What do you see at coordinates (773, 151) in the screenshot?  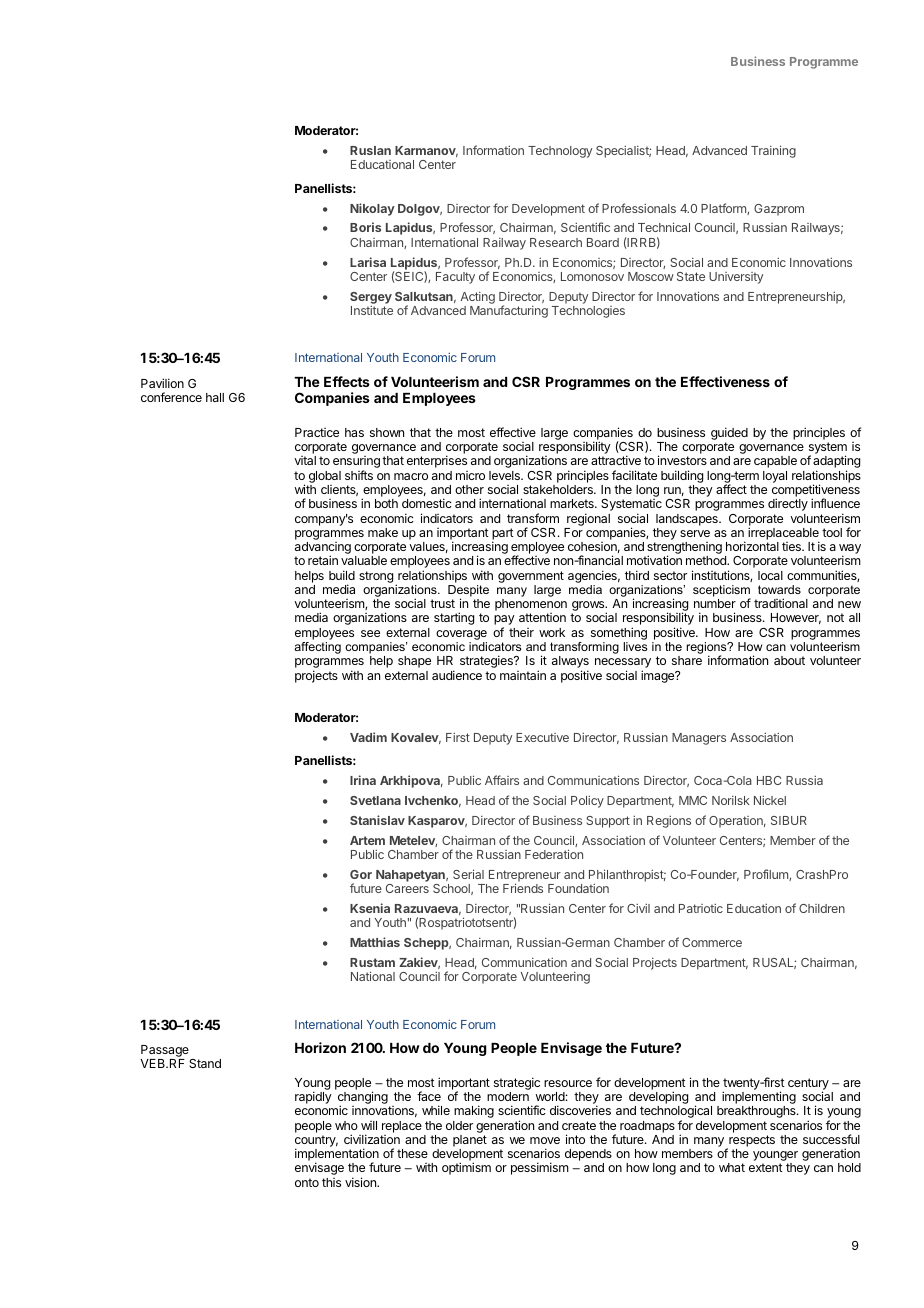 I see `Training` at bounding box center [773, 151].
